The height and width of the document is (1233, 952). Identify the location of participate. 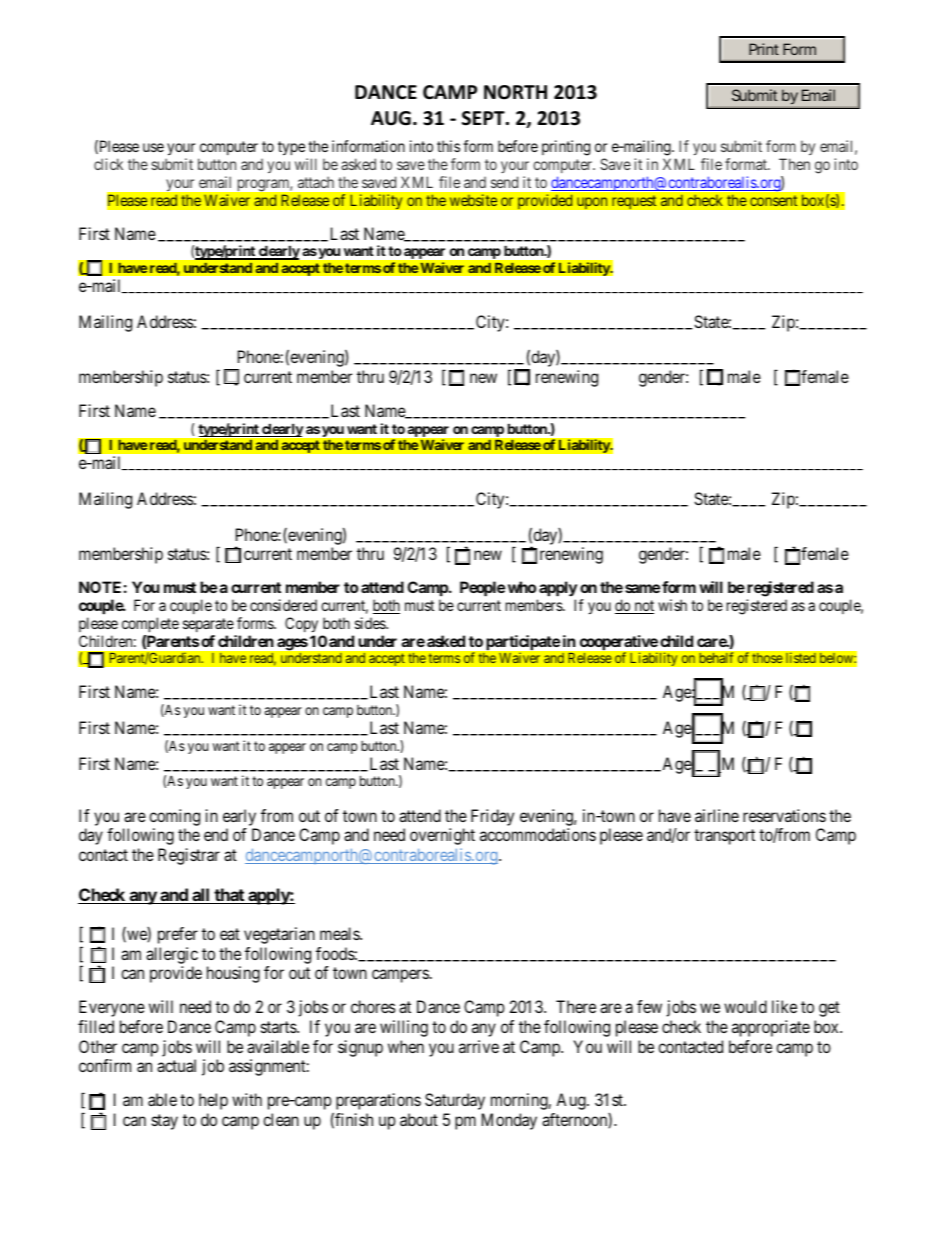
(522, 644).
